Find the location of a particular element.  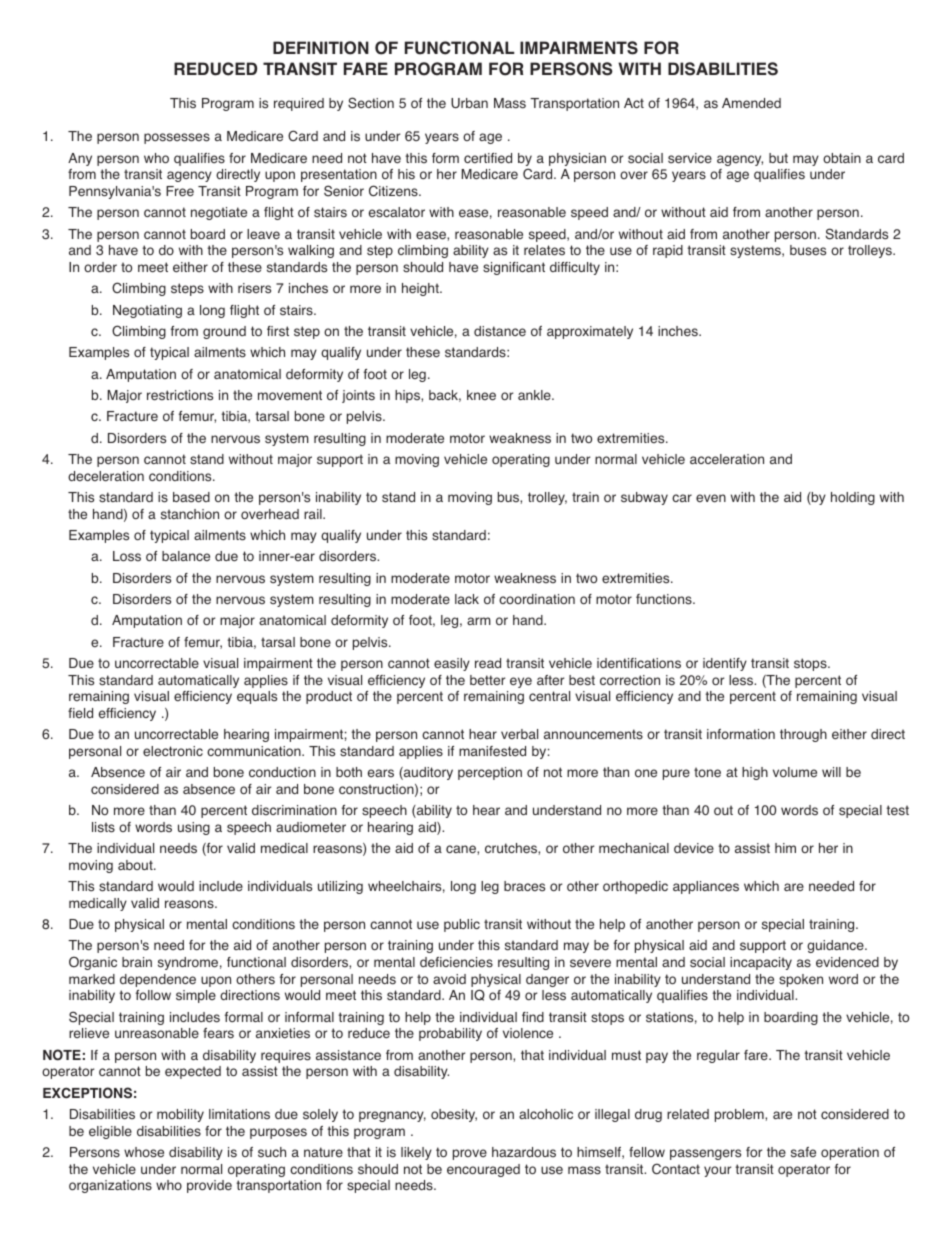

possesses is located at coordinates (177, 138).
